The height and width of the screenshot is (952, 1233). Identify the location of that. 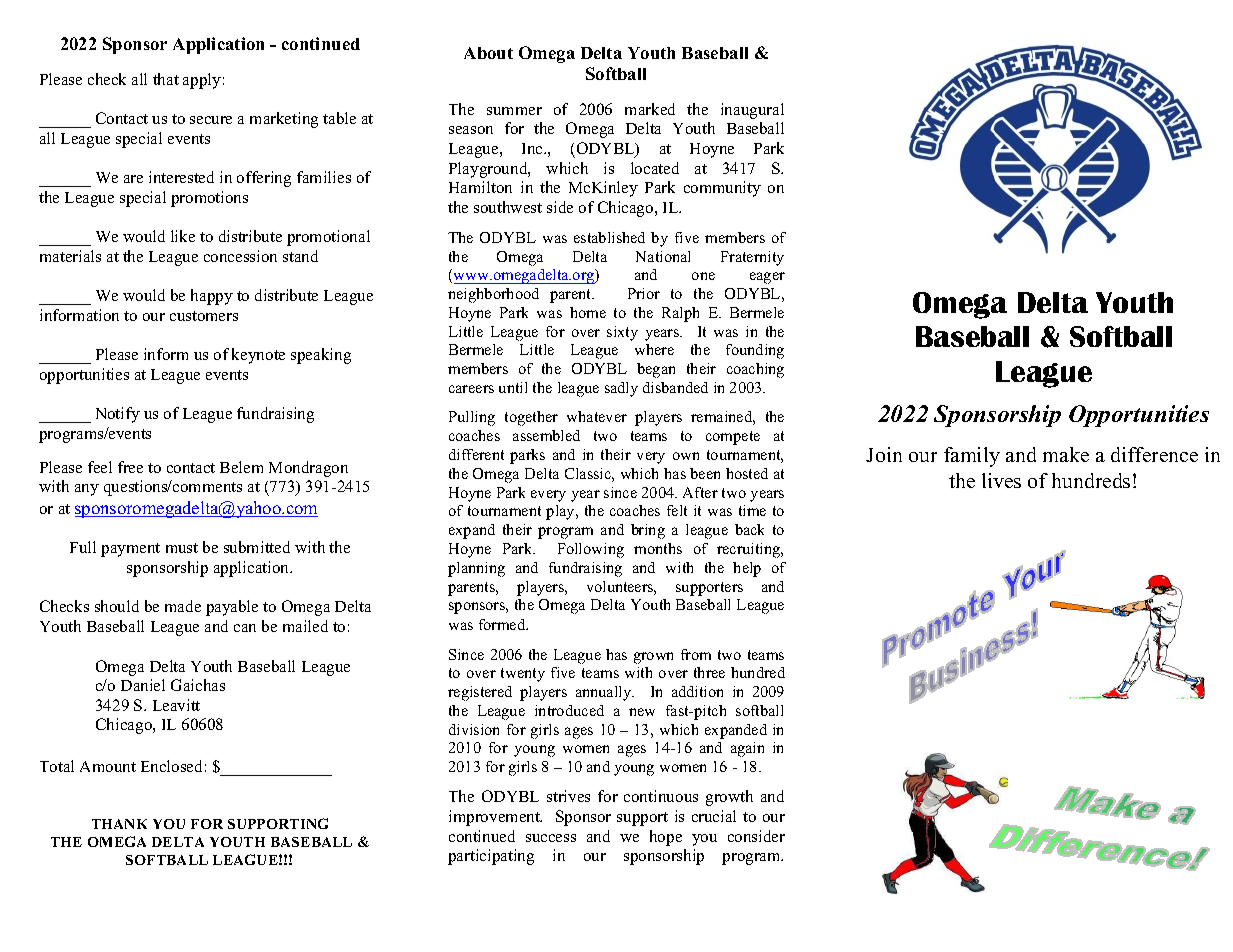
(166, 79).
